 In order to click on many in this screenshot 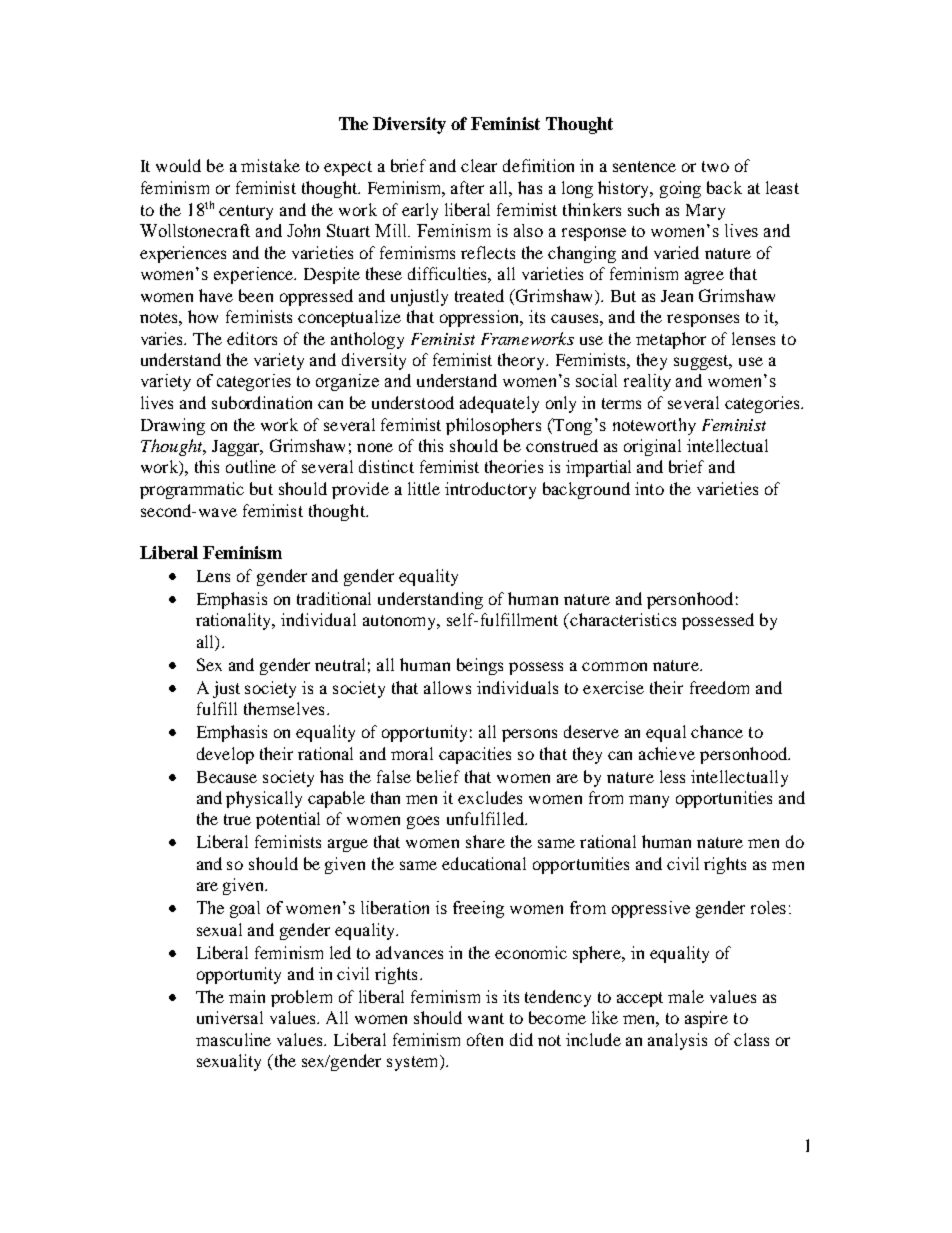, I will do `click(649, 801)`.
